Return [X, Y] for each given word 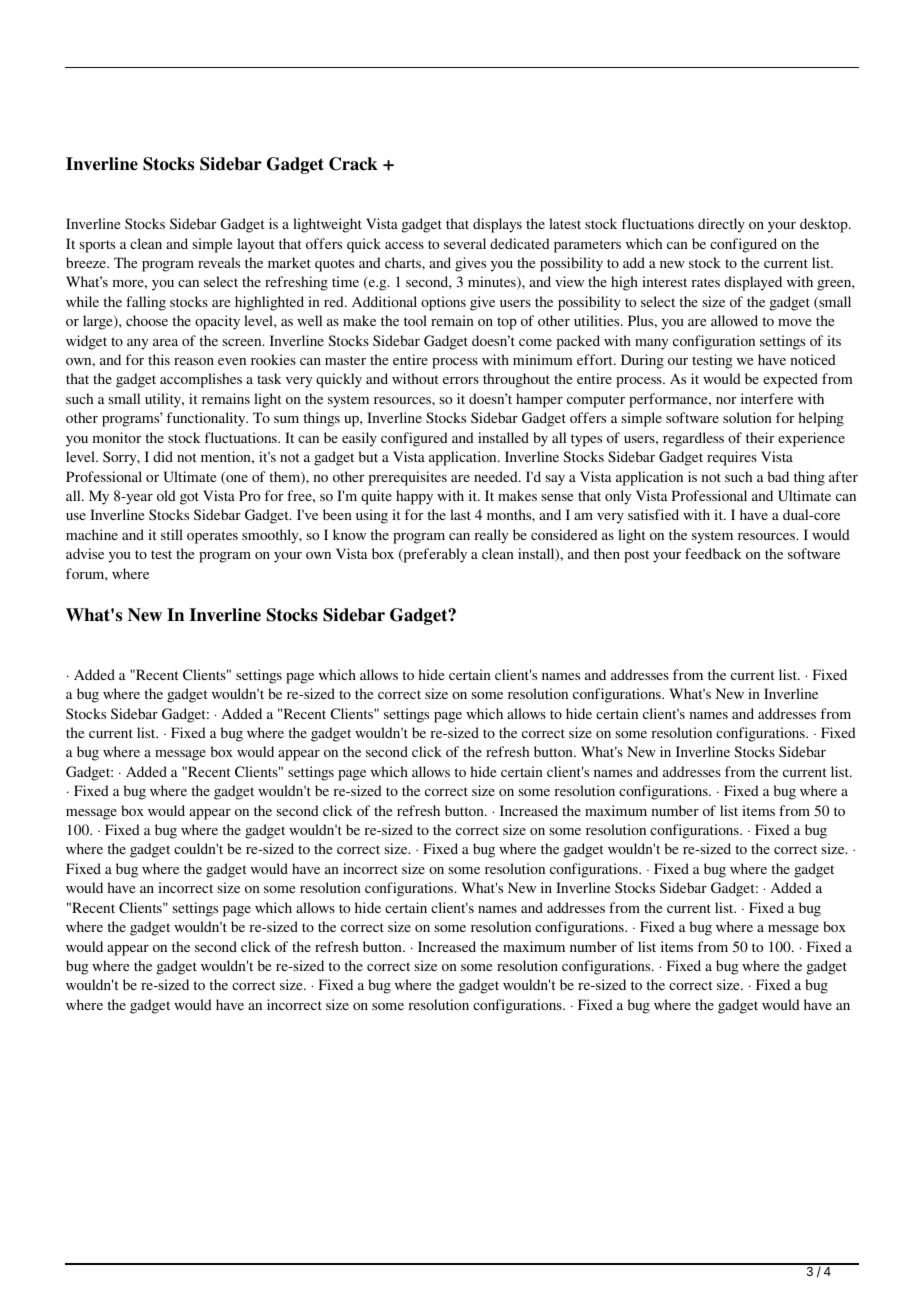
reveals [219, 262]
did [163, 456]
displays [497, 225]
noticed [813, 359]
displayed [753, 283]
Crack [353, 164]
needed [497, 476]
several [465, 243]
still [172, 534]
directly [721, 225]
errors [461, 380]
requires [732, 458]
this [159, 359]
